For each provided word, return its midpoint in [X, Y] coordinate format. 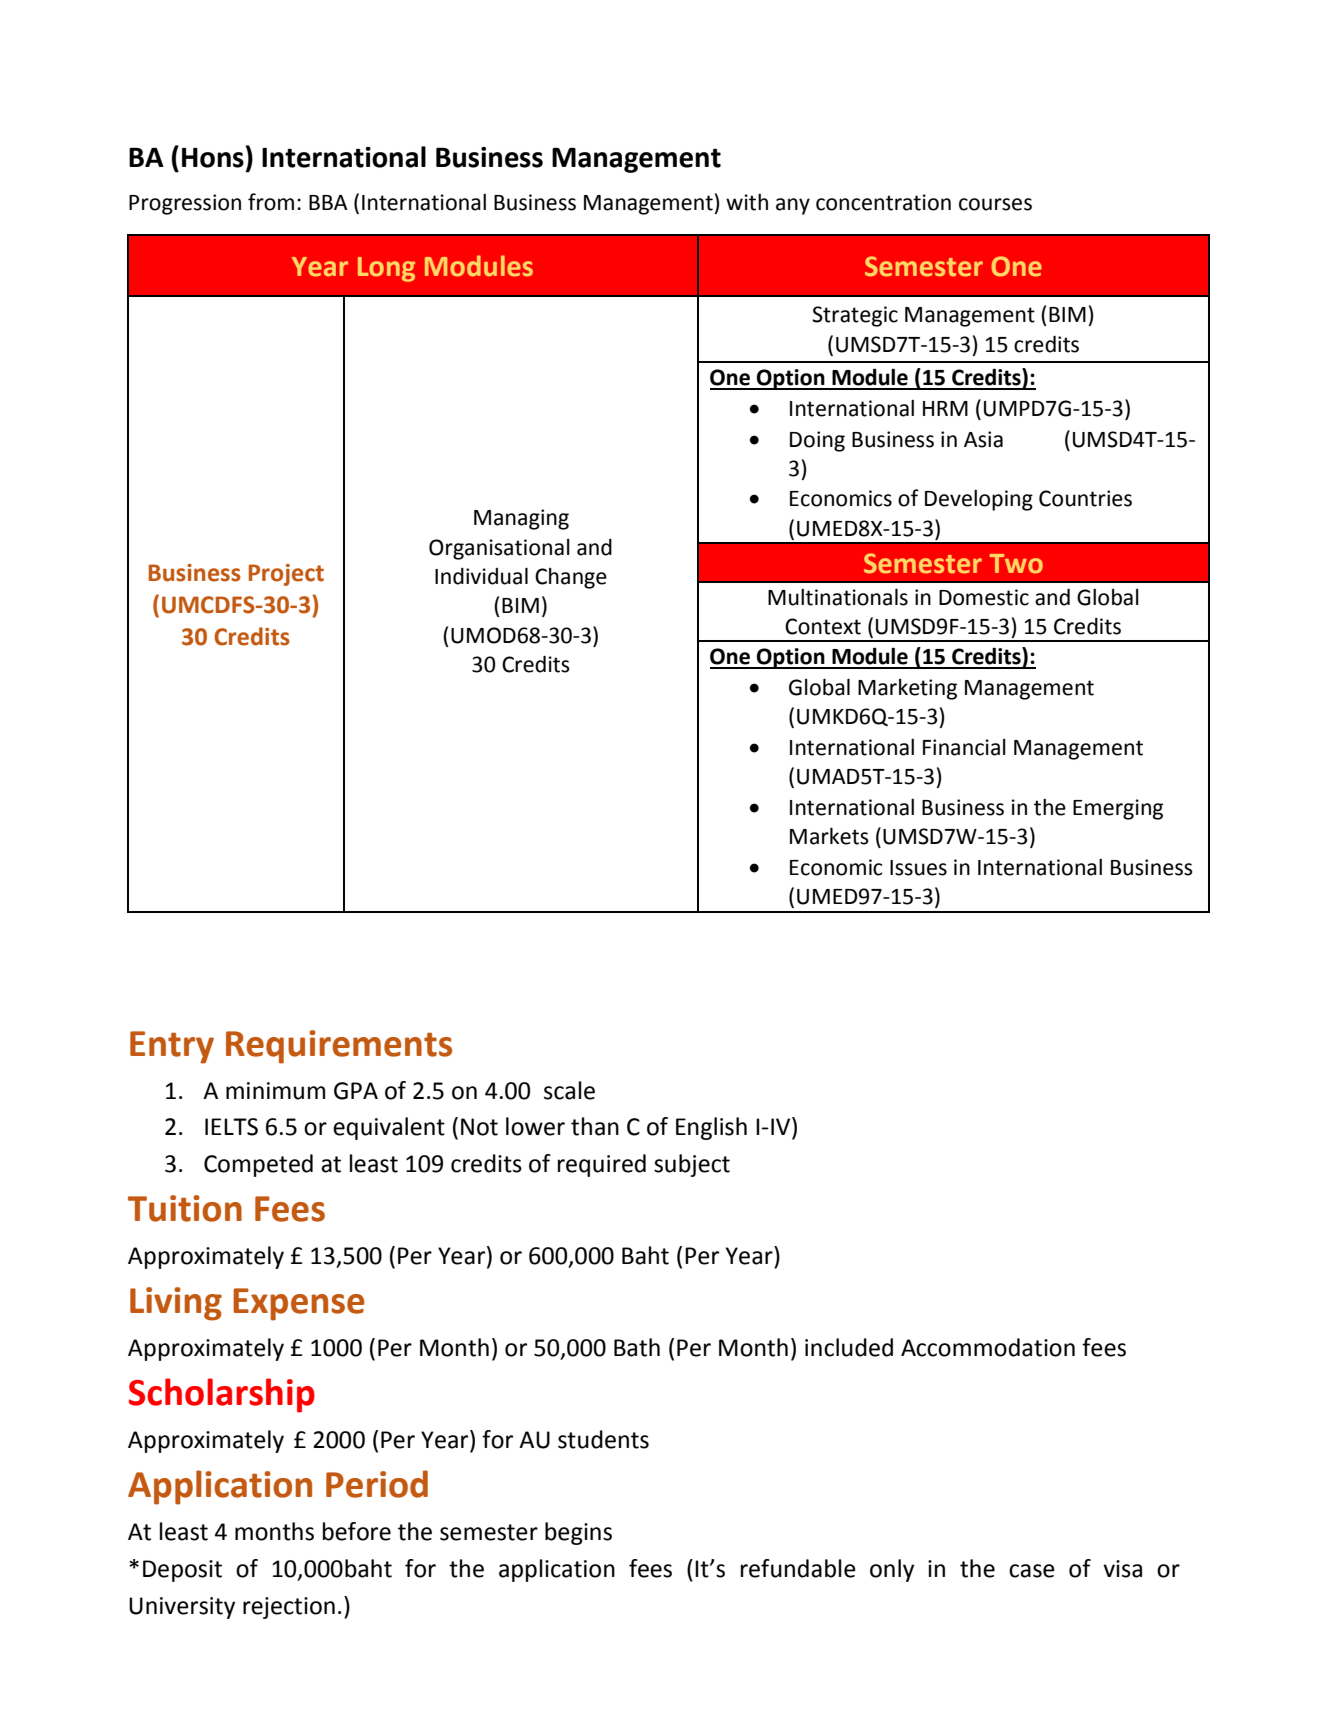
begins [578, 1533]
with [747, 202]
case [1032, 1571]
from [271, 202]
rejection [289, 1608]
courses [995, 204]
